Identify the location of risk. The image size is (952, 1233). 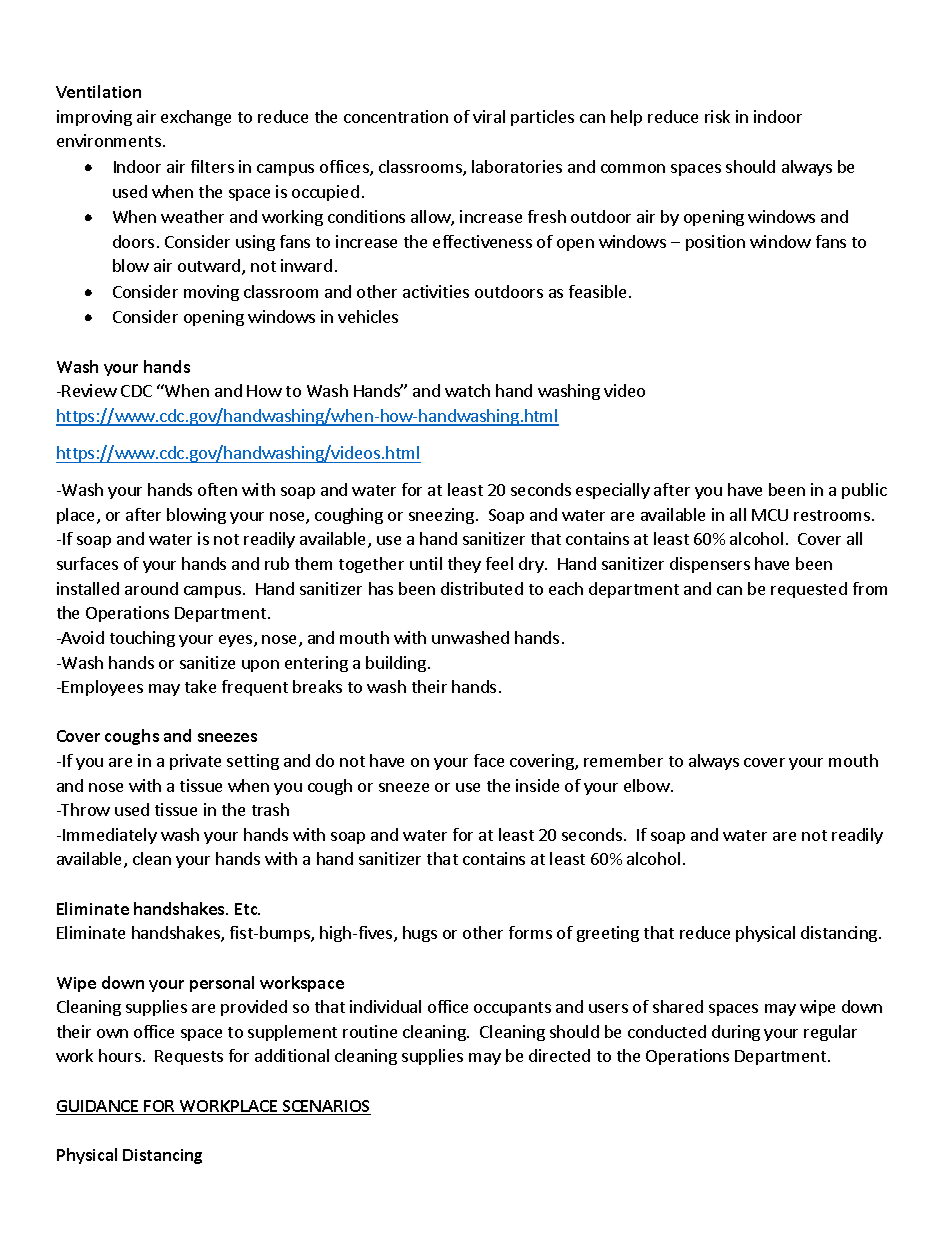
(717, 116).
